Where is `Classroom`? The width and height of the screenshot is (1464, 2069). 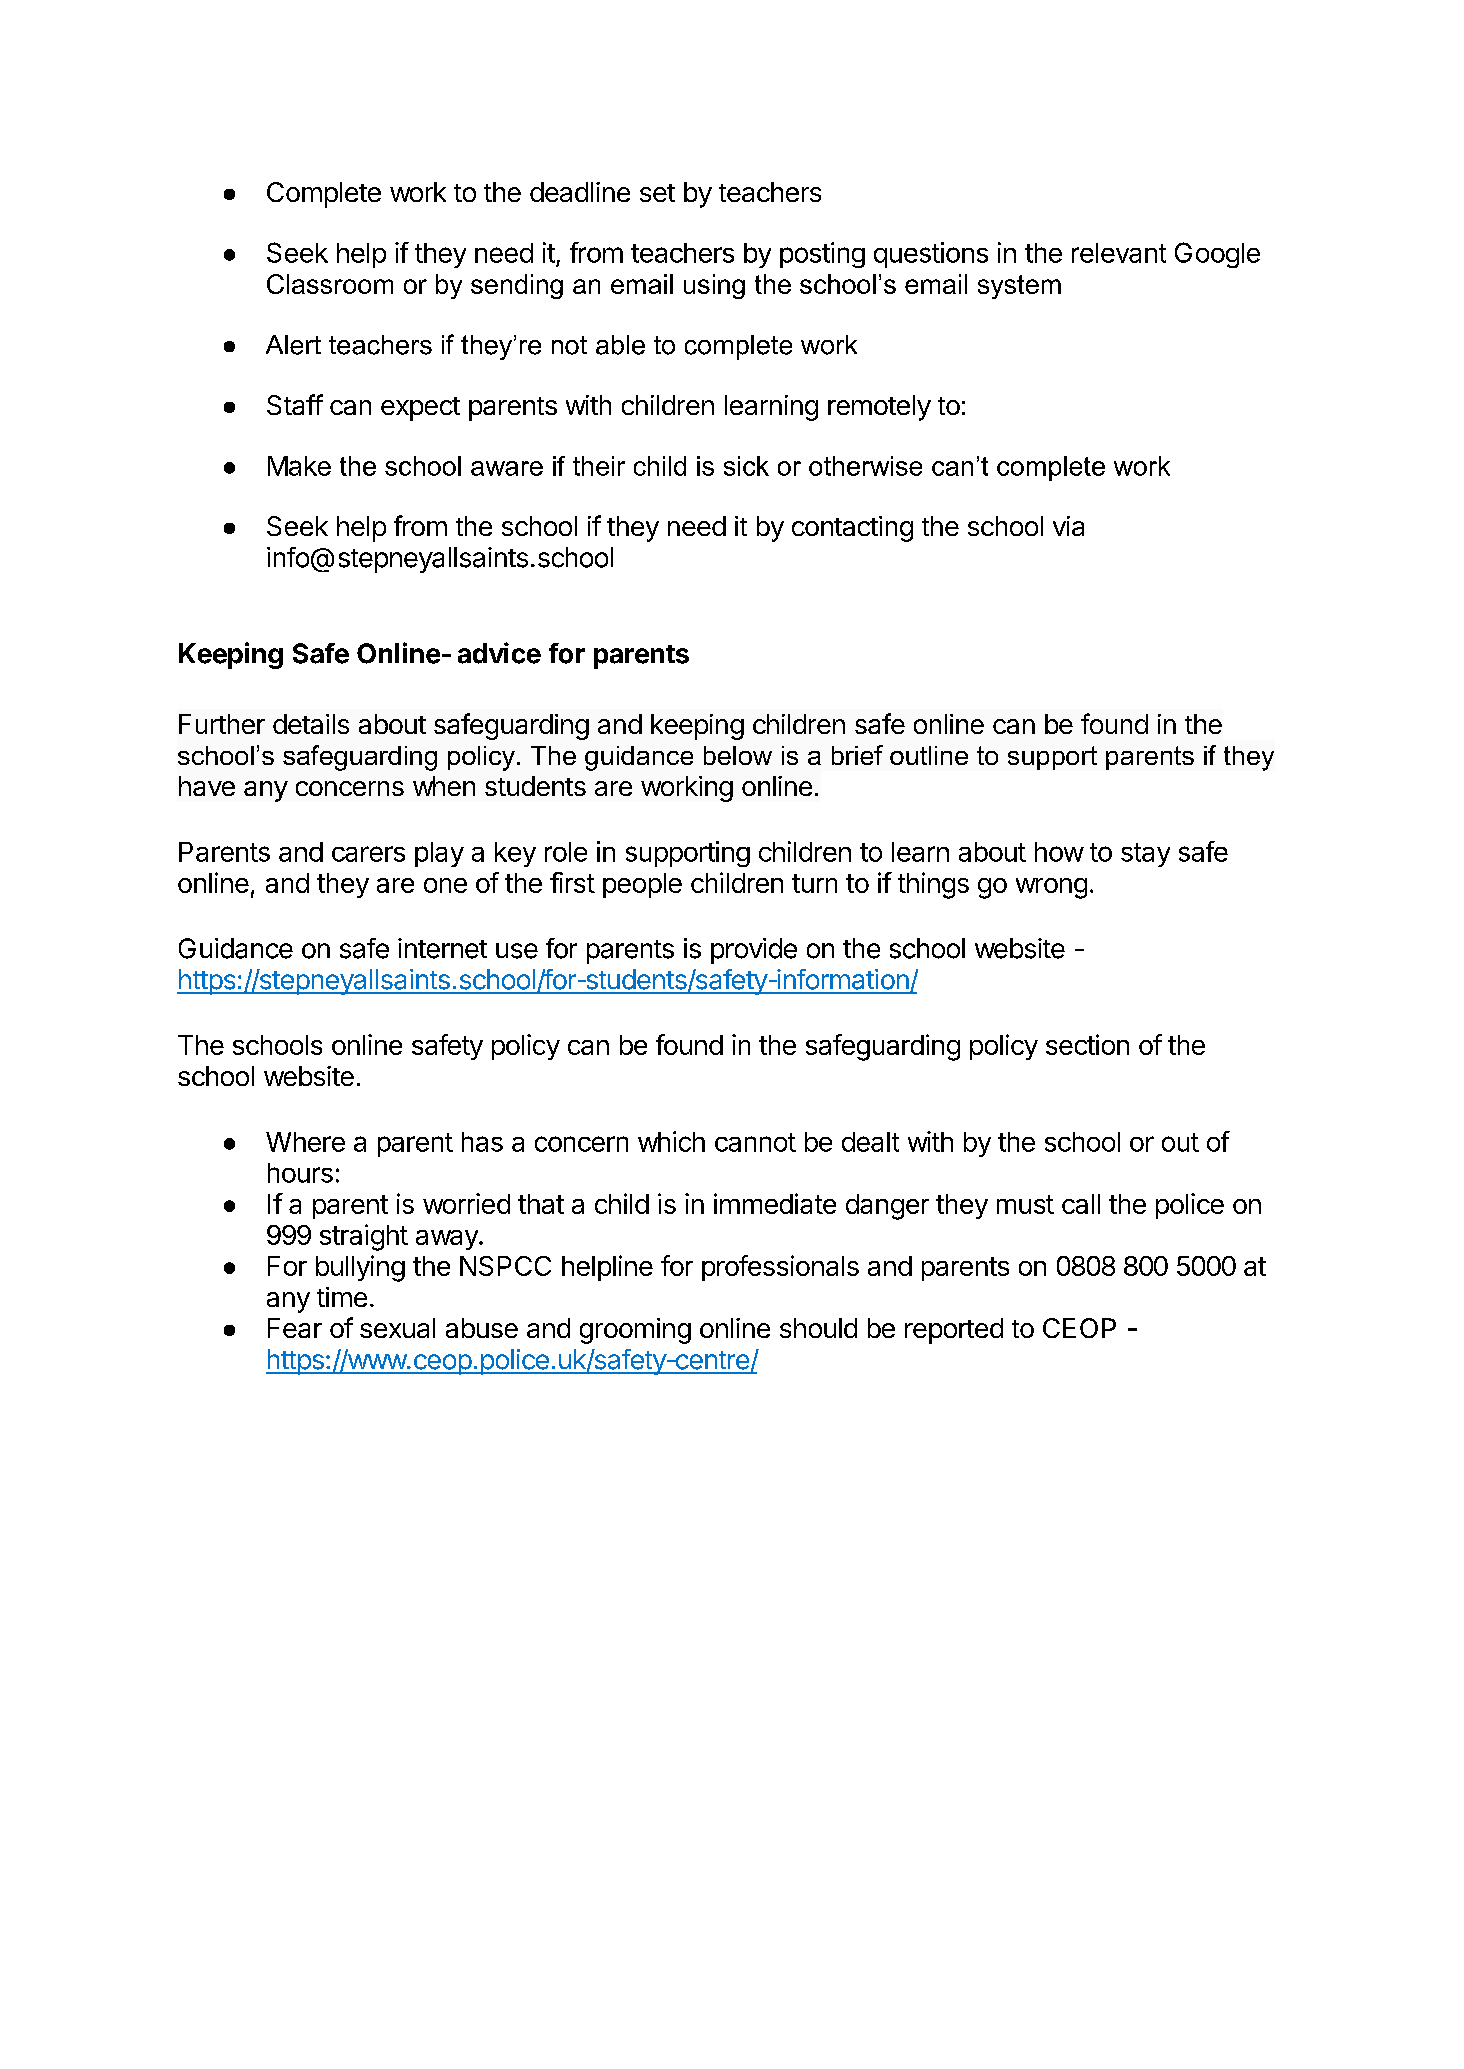 Classroom is located at coordinates (330, 284).
